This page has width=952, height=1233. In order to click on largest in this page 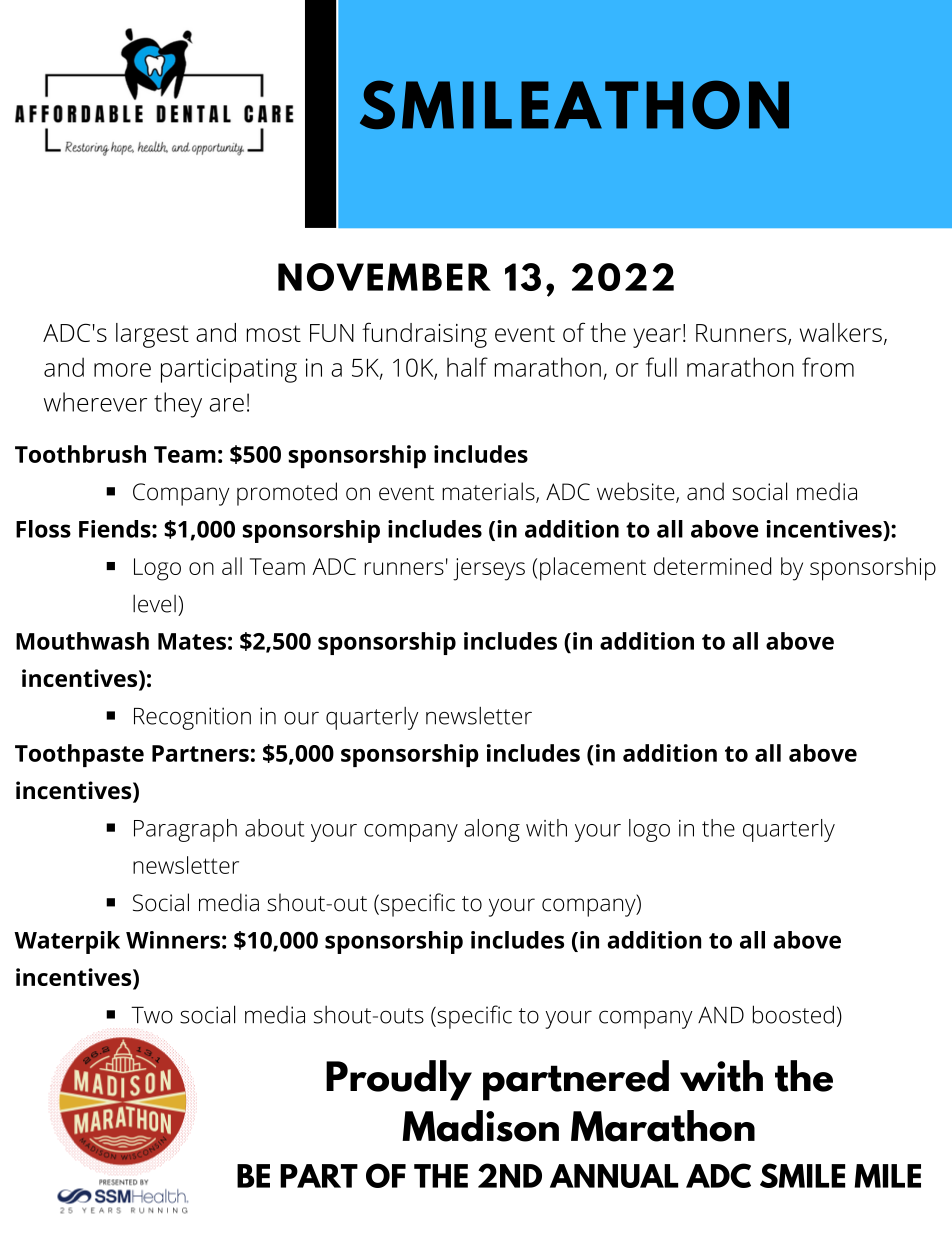, I will do `click(152, 335)`.
